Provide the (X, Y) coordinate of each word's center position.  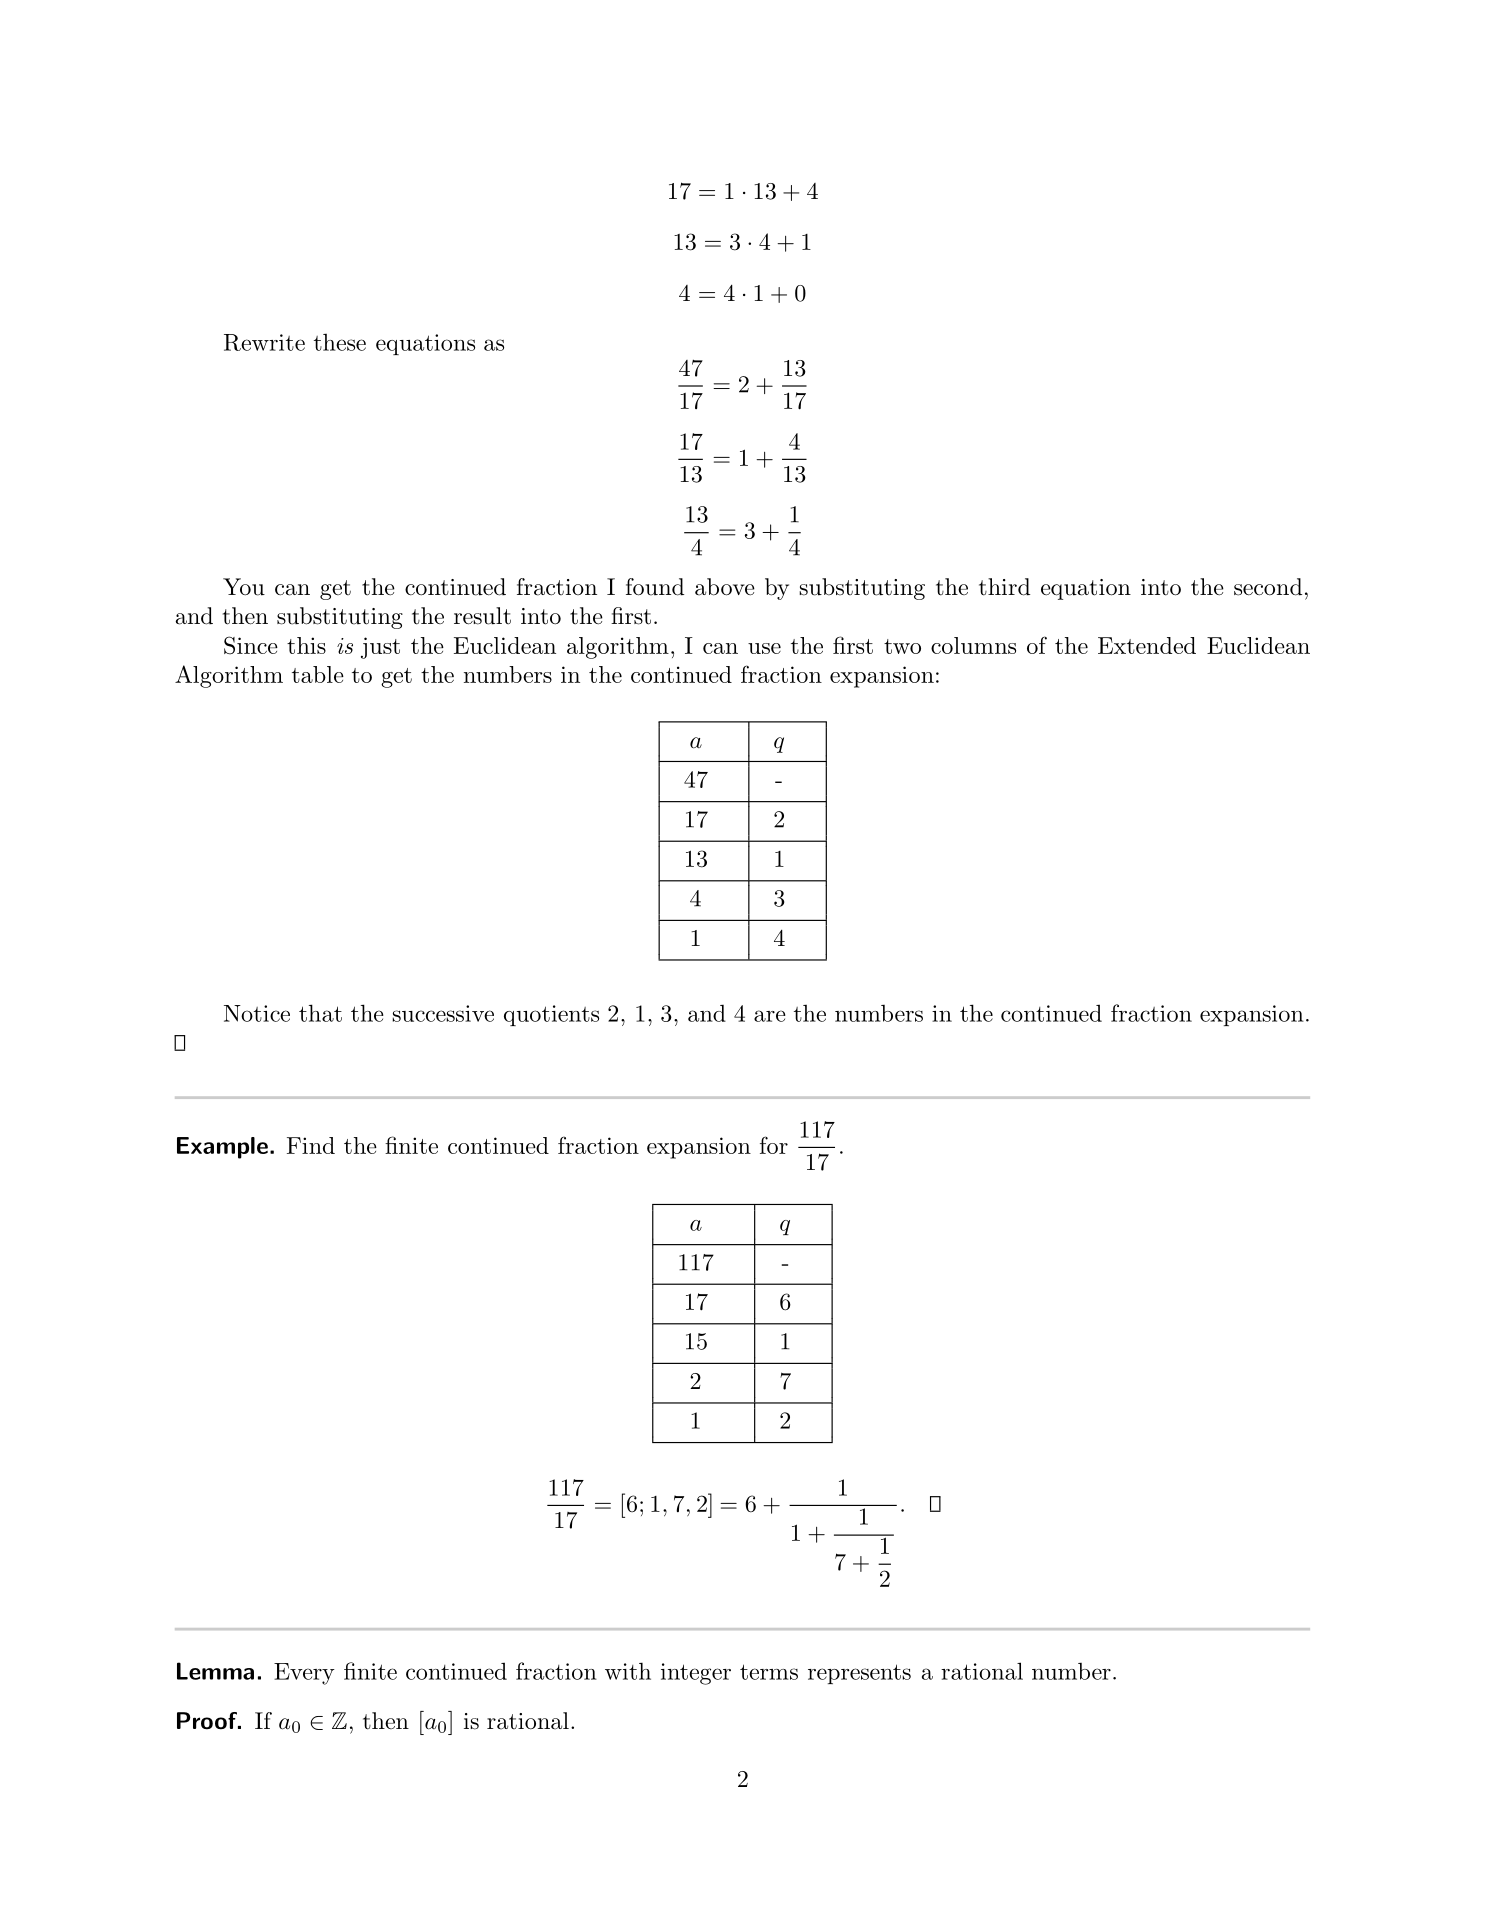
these (340, 342)
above (725, 587)
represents (859, 1674)
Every (304, 1674)
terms (769, 1672)
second (1268, 587)
